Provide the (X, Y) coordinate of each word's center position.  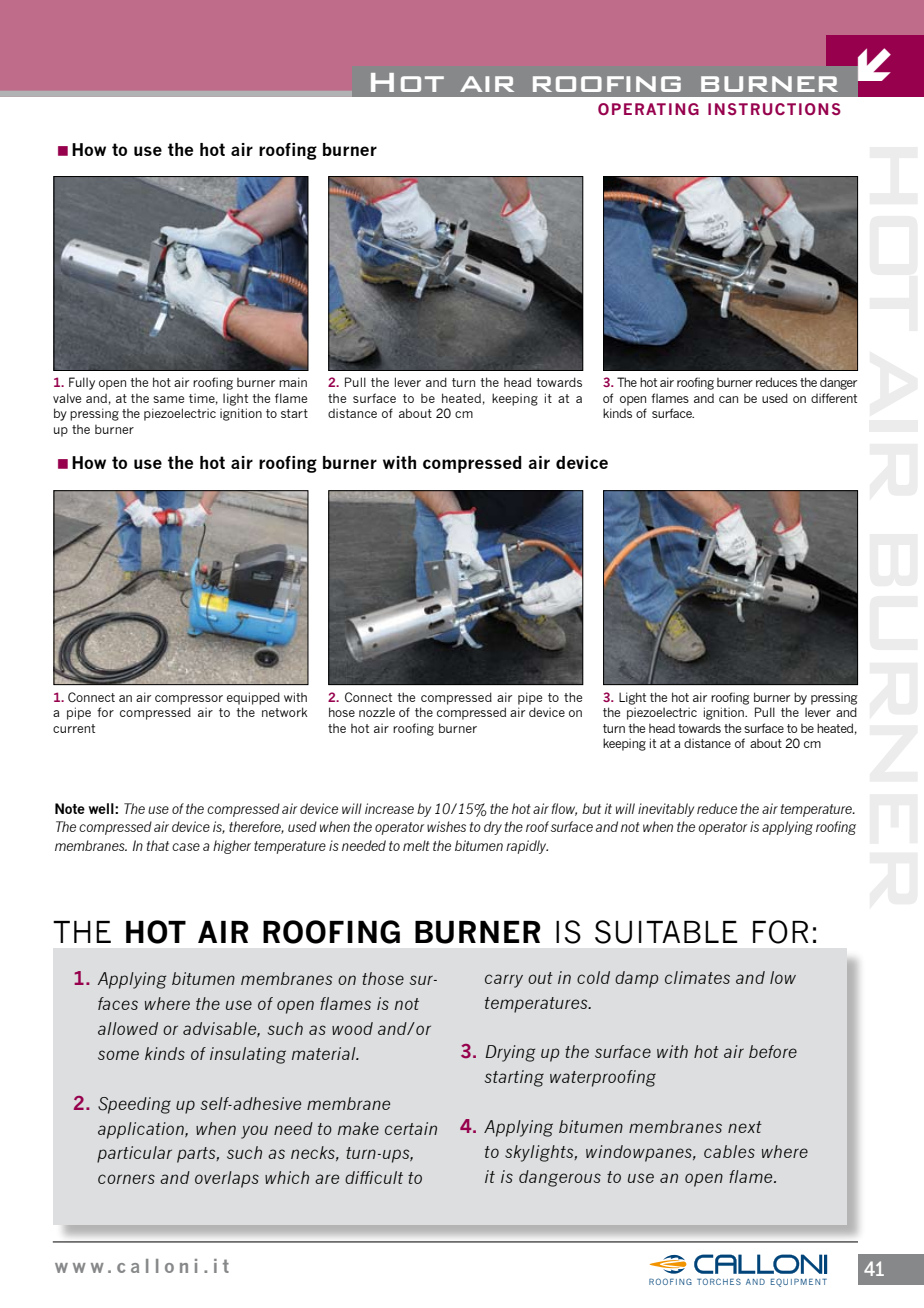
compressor (189, 700)
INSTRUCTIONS (774, 109)
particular (134, 1154)
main (293, 382)
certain (411, 1128)
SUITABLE (666, 932)
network (285, 712)
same (168, 399)
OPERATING (648, 109)
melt (416, 845)
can (728, 399)
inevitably (666, 810)
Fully (82, 383)
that (158, 845)
